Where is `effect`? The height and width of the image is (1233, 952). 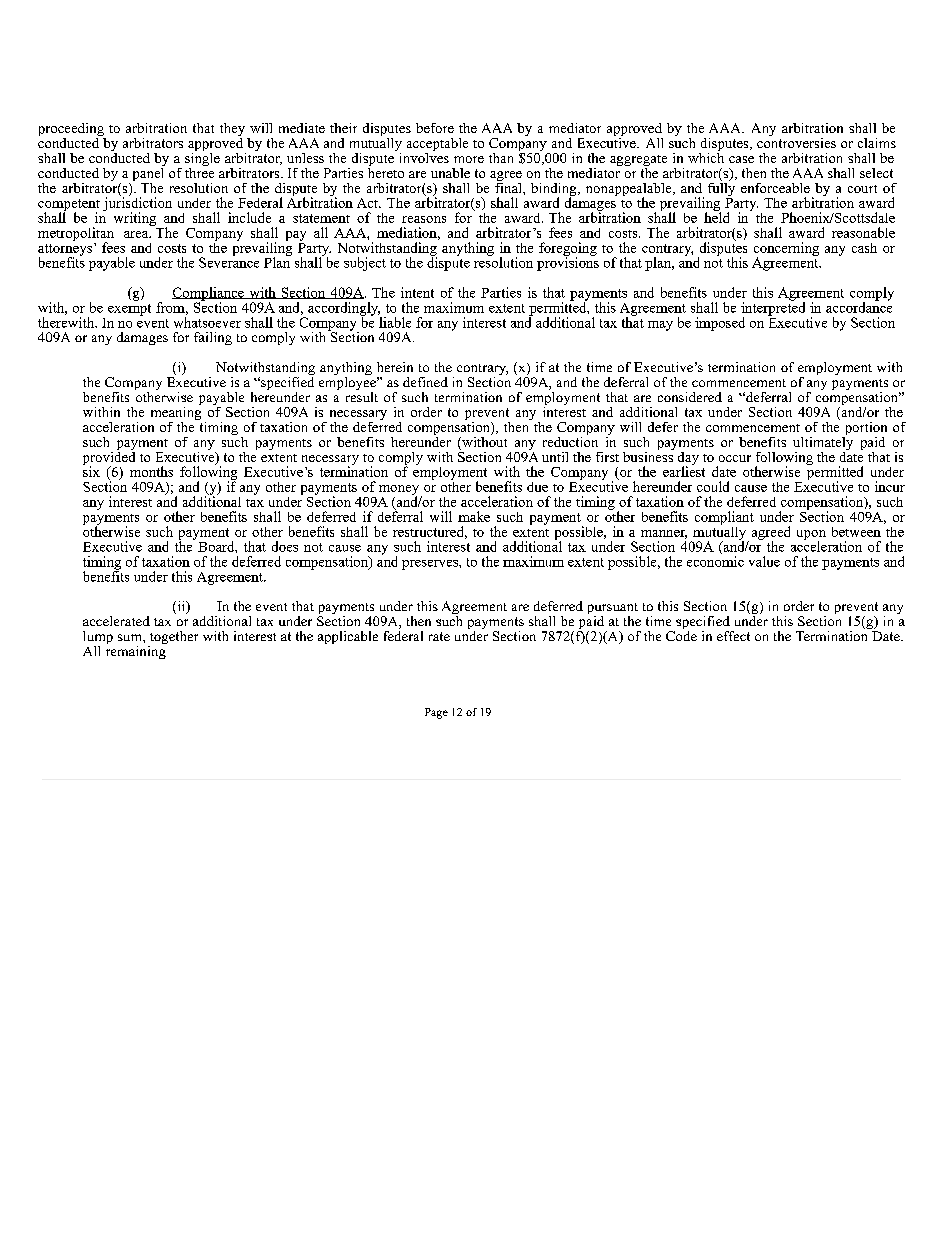 effect is located at coordinates (733, 636).
